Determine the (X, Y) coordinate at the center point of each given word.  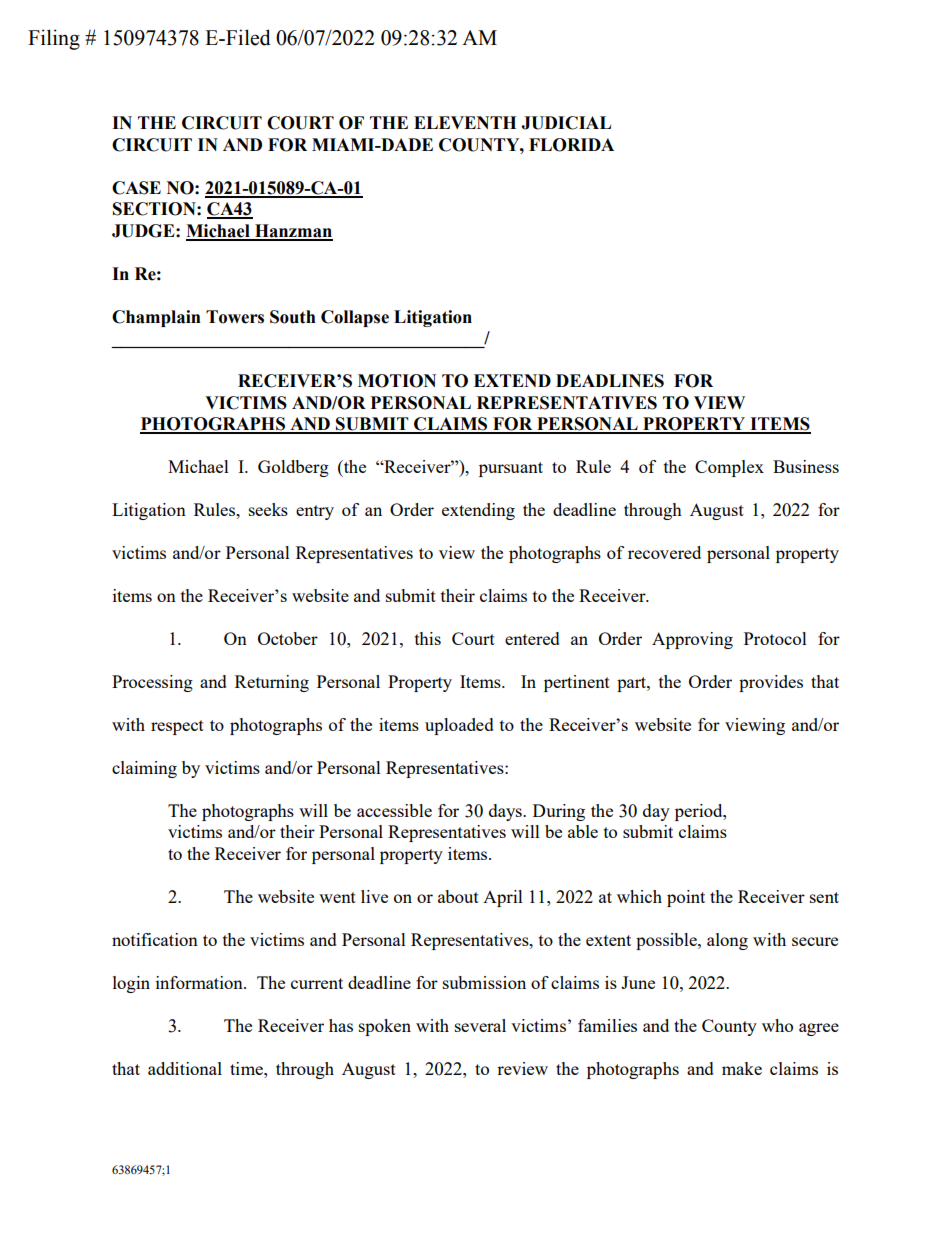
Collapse (355, 318)
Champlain (156, 318)
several (480, 1025)
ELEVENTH (465, 122)
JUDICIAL (566, 123)
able (583, 831)
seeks (268, 509)
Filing (54, 39)
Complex (729, 468)
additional (185, 1068)
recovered (664, 552)
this (428, 638)
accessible (394, 810)
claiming (144, 769)
